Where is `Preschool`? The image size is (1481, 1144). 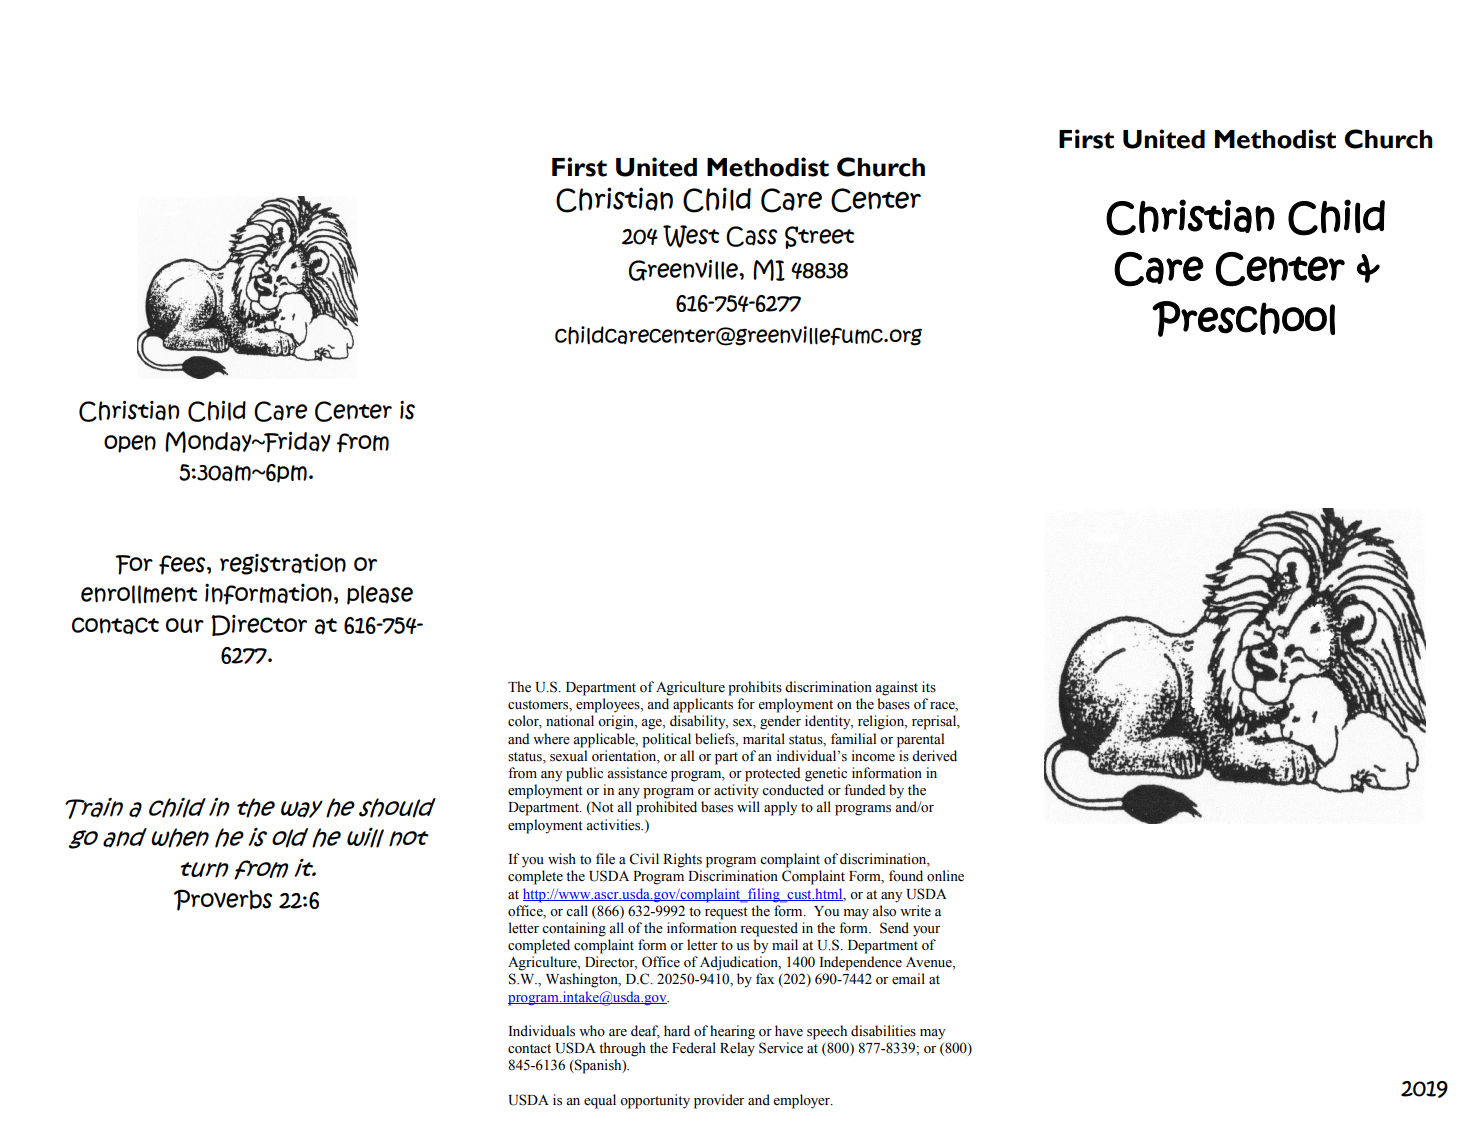 Preschool is located at coordinates (1243, 319).
